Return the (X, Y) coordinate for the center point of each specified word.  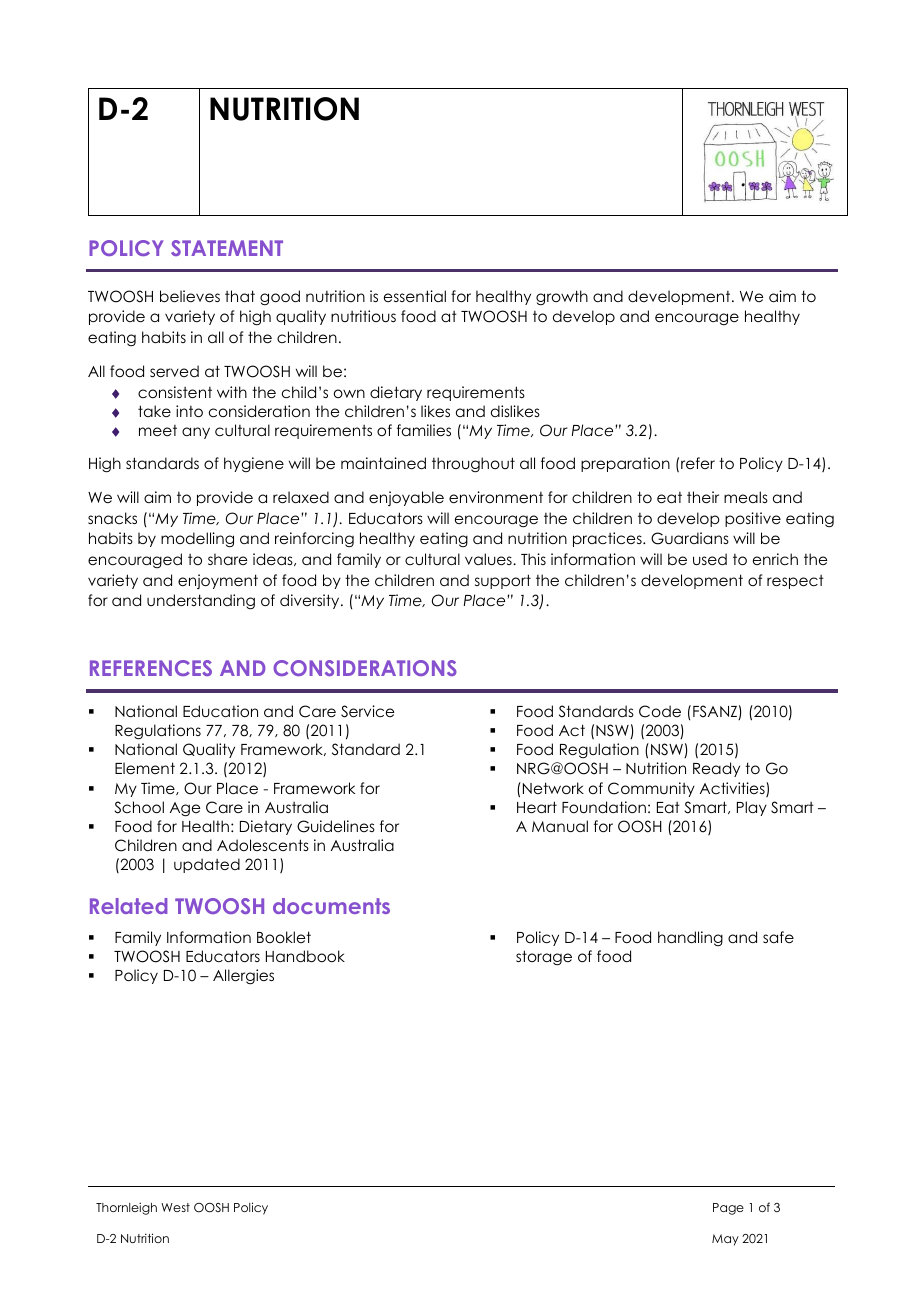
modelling (197, 539)
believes (190, 296)
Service (367, 711)
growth (562, 297)
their (703, 497)
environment (496, 497)
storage (544, 958)
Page (728, 1209)
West (175, 1207)
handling (690, 938)
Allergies (243, 977)
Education (220, 711)
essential (415, 296)
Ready (716, 769)
